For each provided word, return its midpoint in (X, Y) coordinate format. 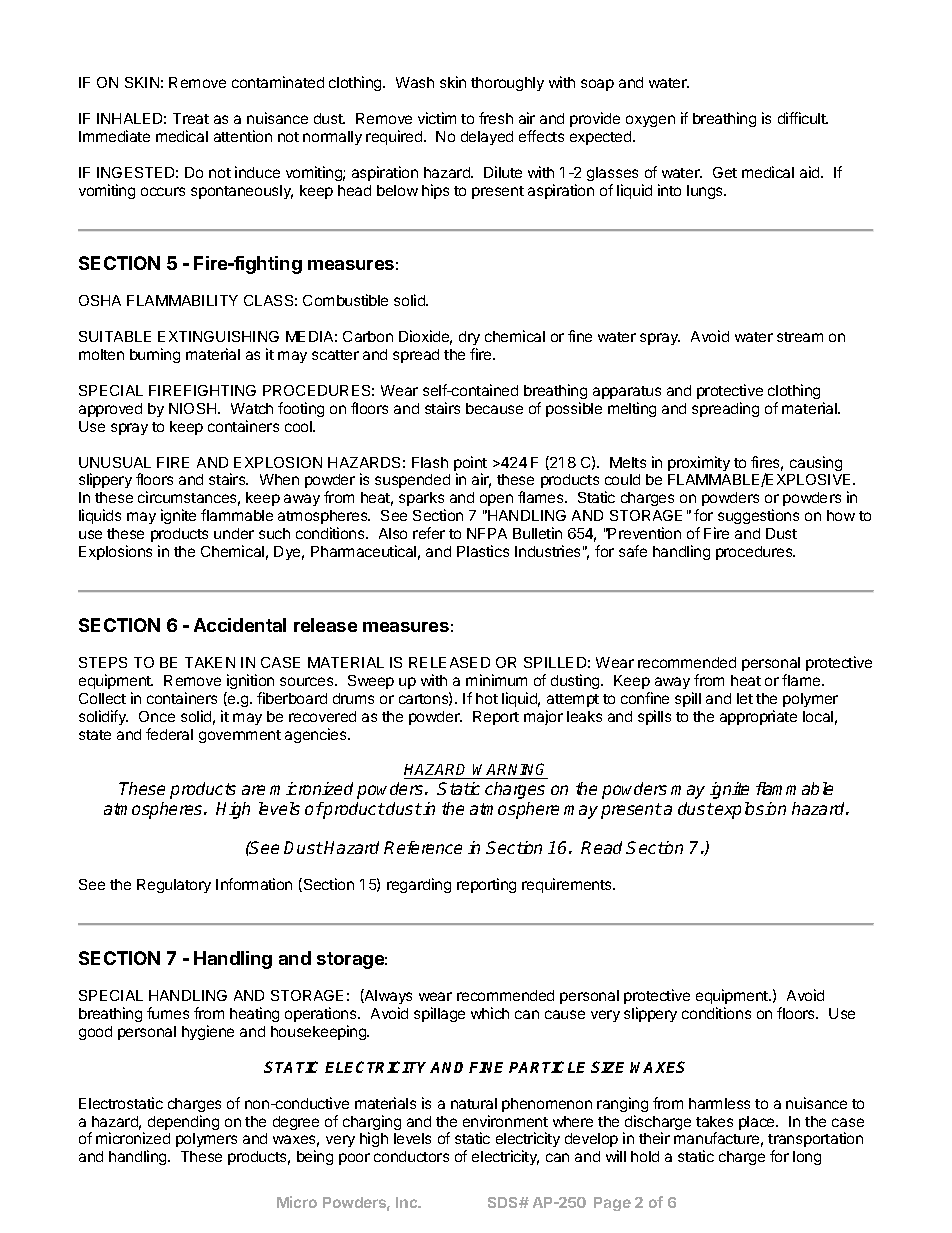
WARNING (510, 771)
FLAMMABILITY (182, 300)
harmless (719, 1103)
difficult (803, 118)
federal (169, 734)
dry (469, 338)
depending (183, 1122)
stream (800, 337)
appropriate (758, 717)
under (234, 533)
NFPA (487, 533)
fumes (168, 1013)
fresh (496, 118)
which (490, 1013)
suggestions (758, 516)
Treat (191, 118)
